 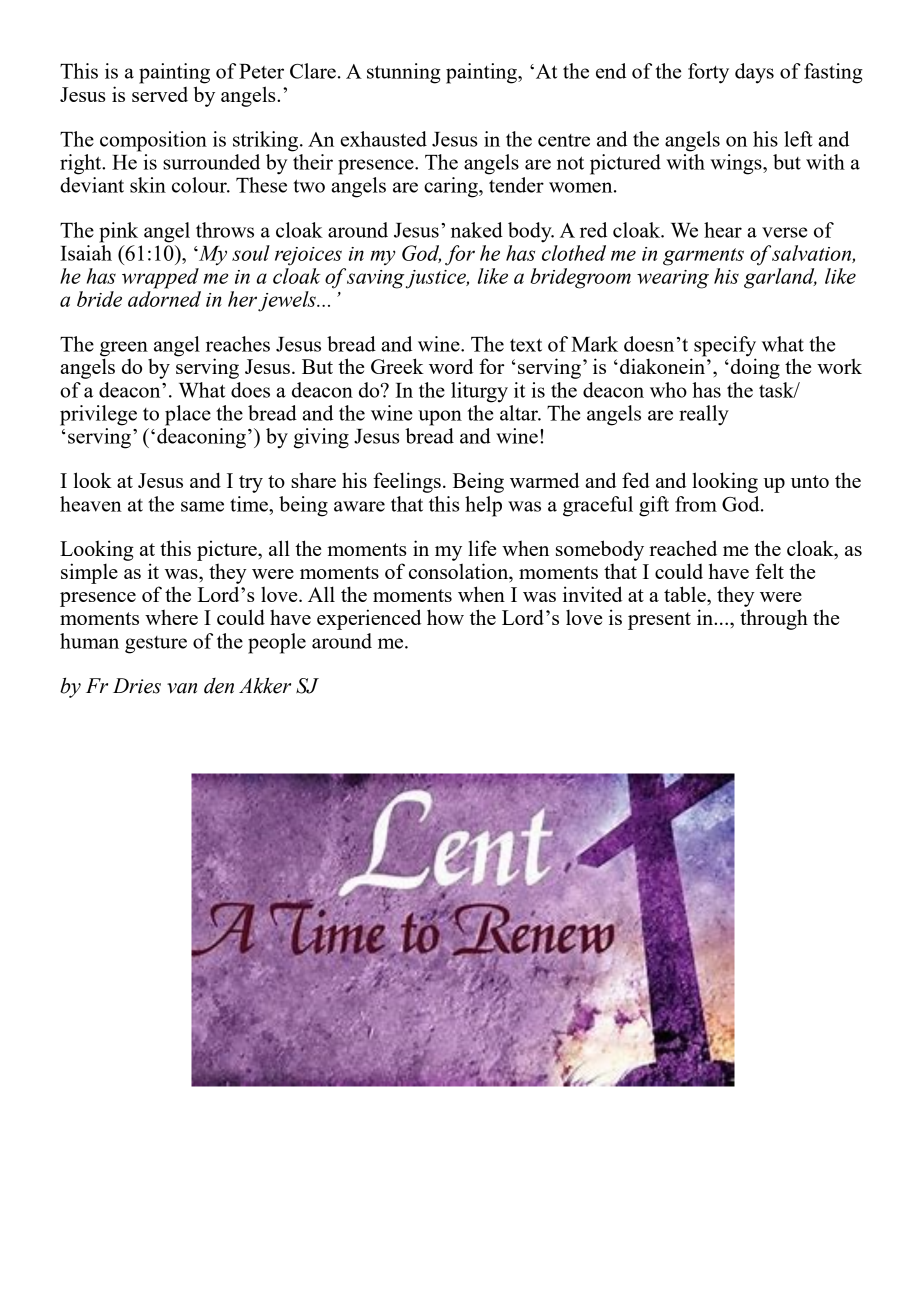 What do you see at coordinates (188, 415) in the screenshot?
I see `place` at bounding box center [188, 415].
